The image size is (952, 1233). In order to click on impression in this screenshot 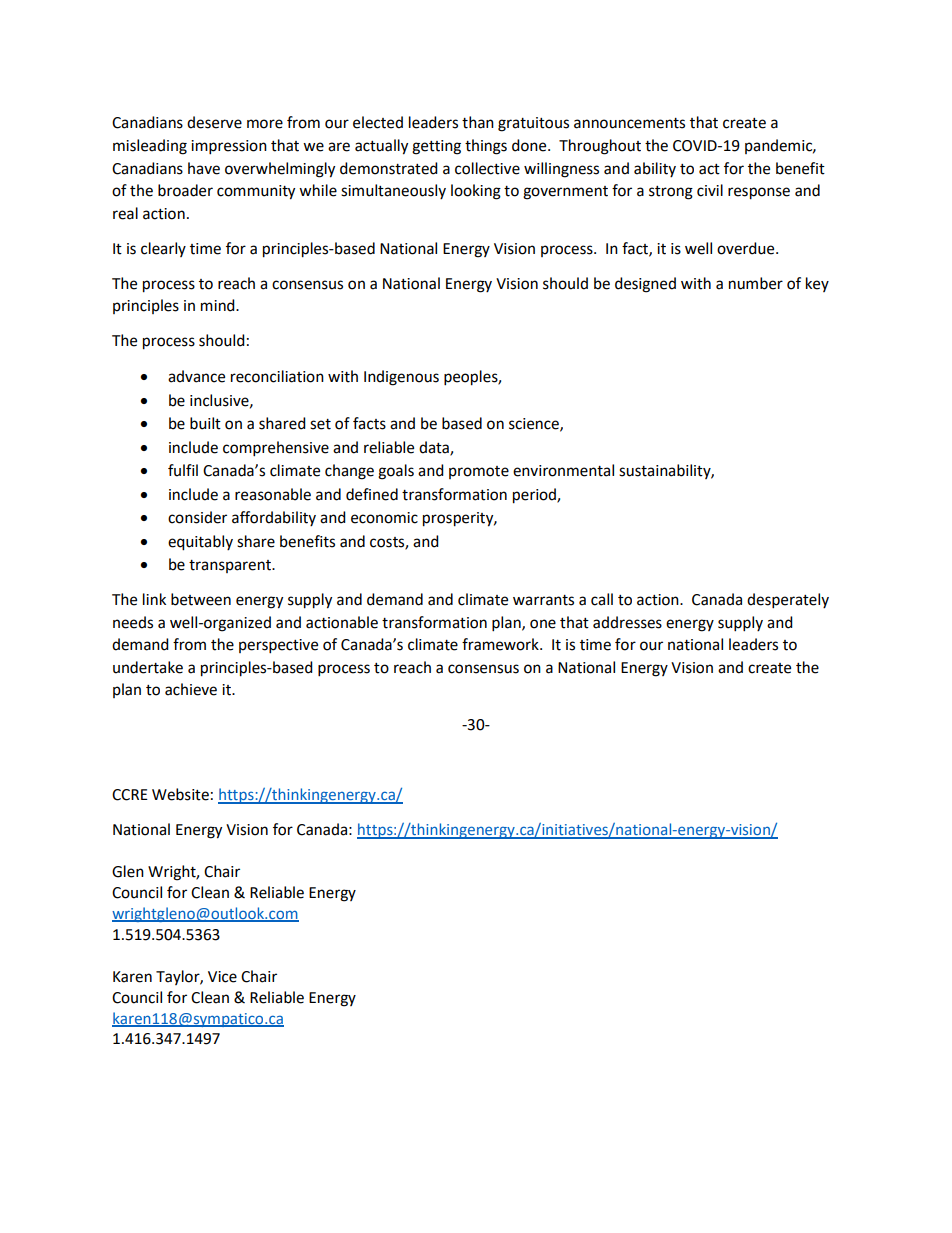, I will do `click(229, 147)`.
